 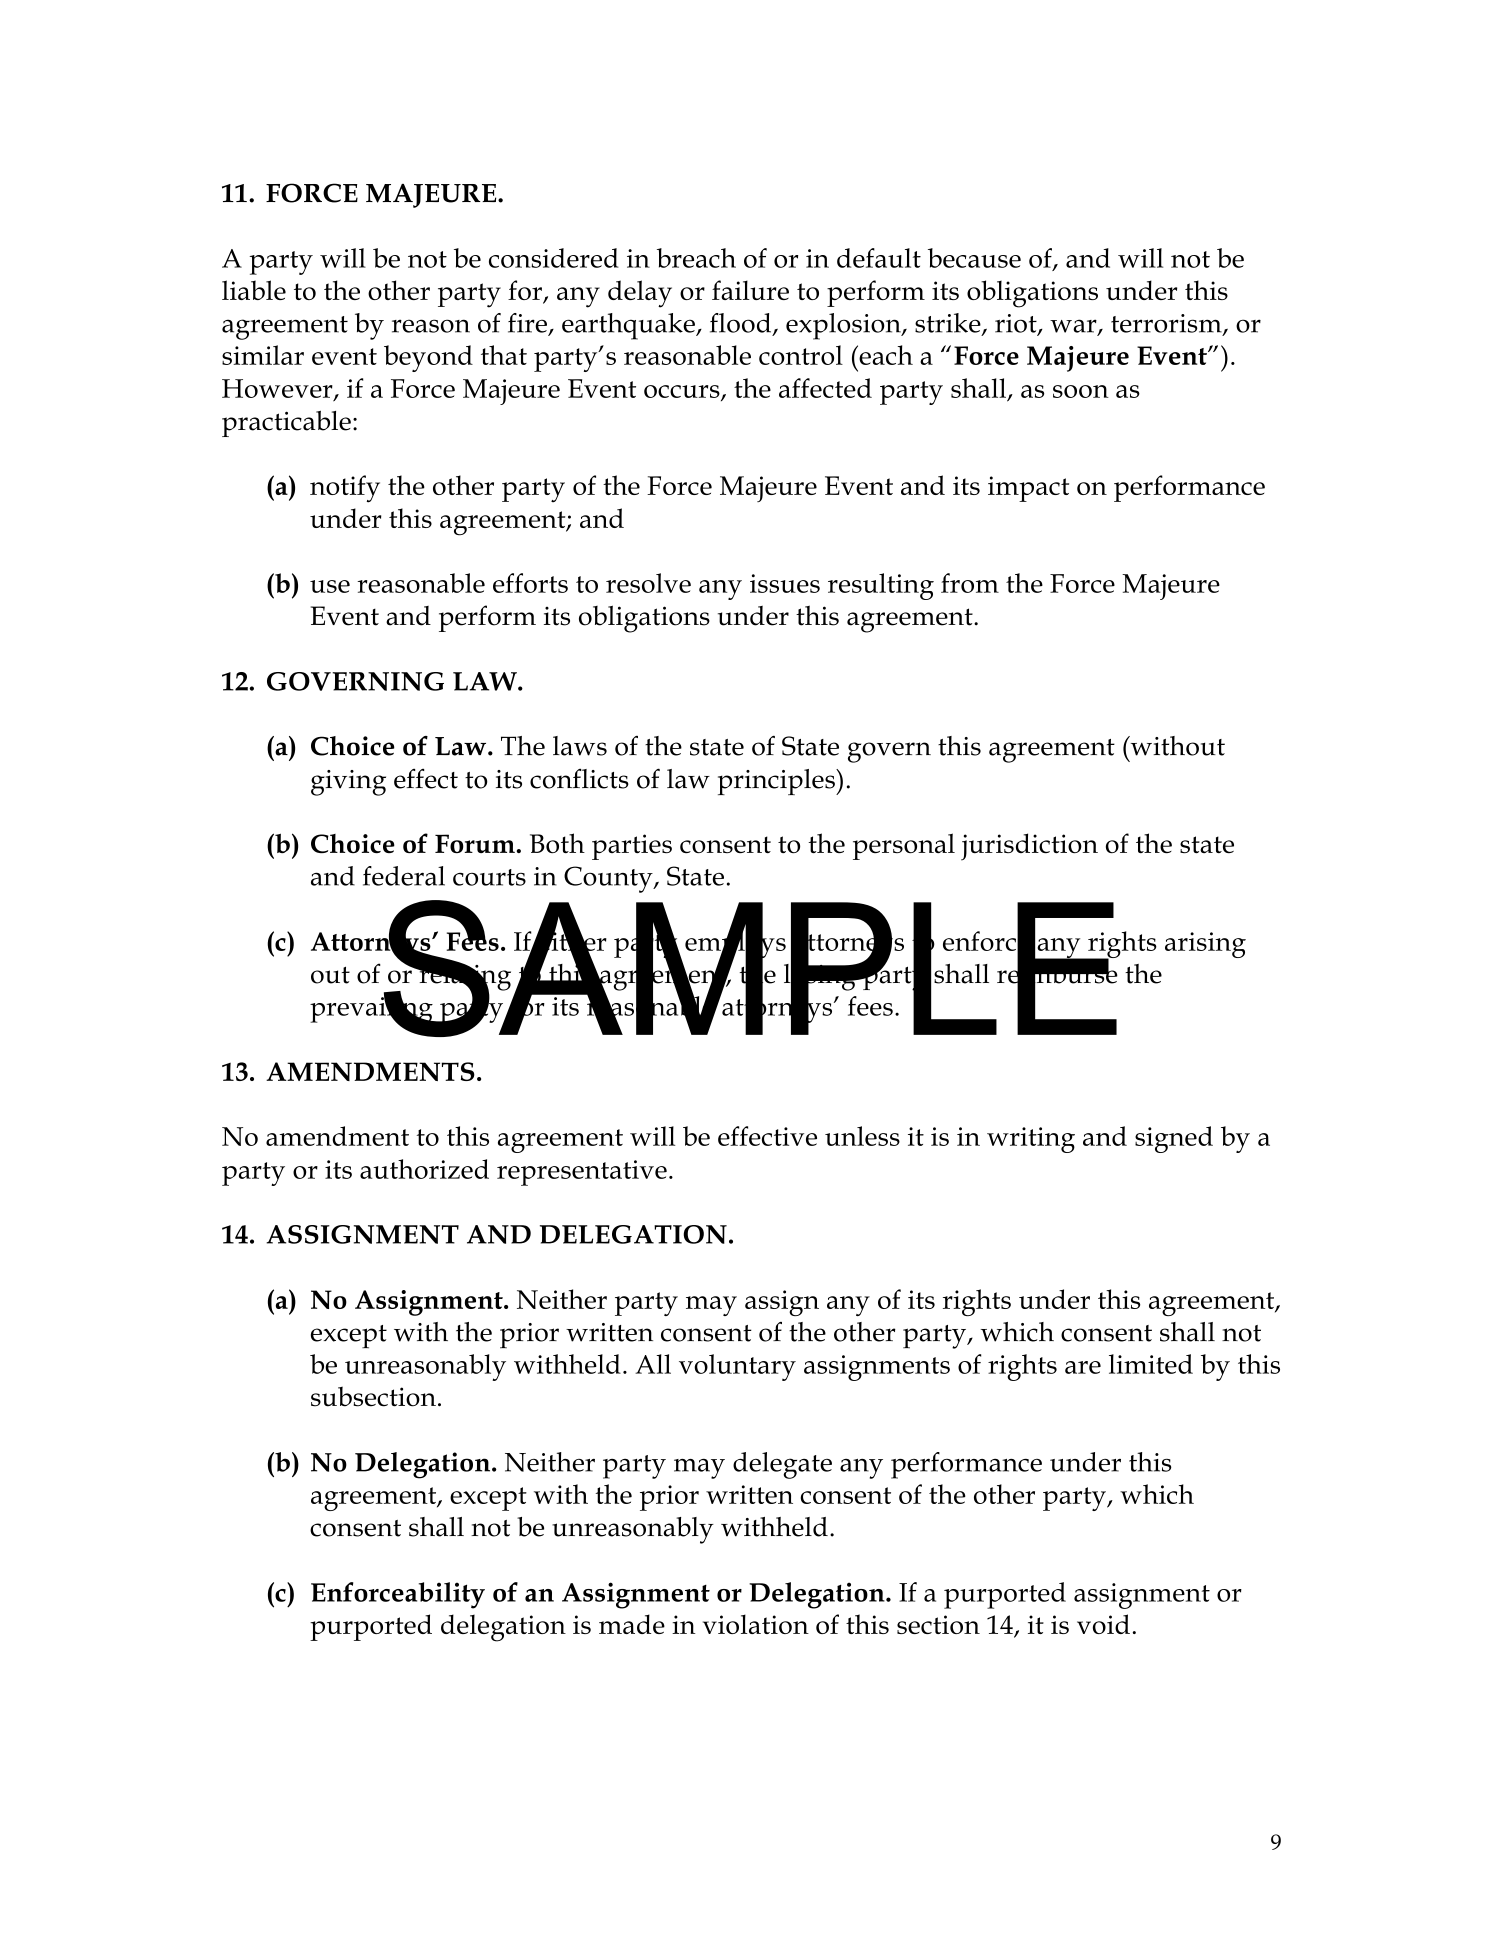 I want to click on giving, so click(x=348, y=783).
